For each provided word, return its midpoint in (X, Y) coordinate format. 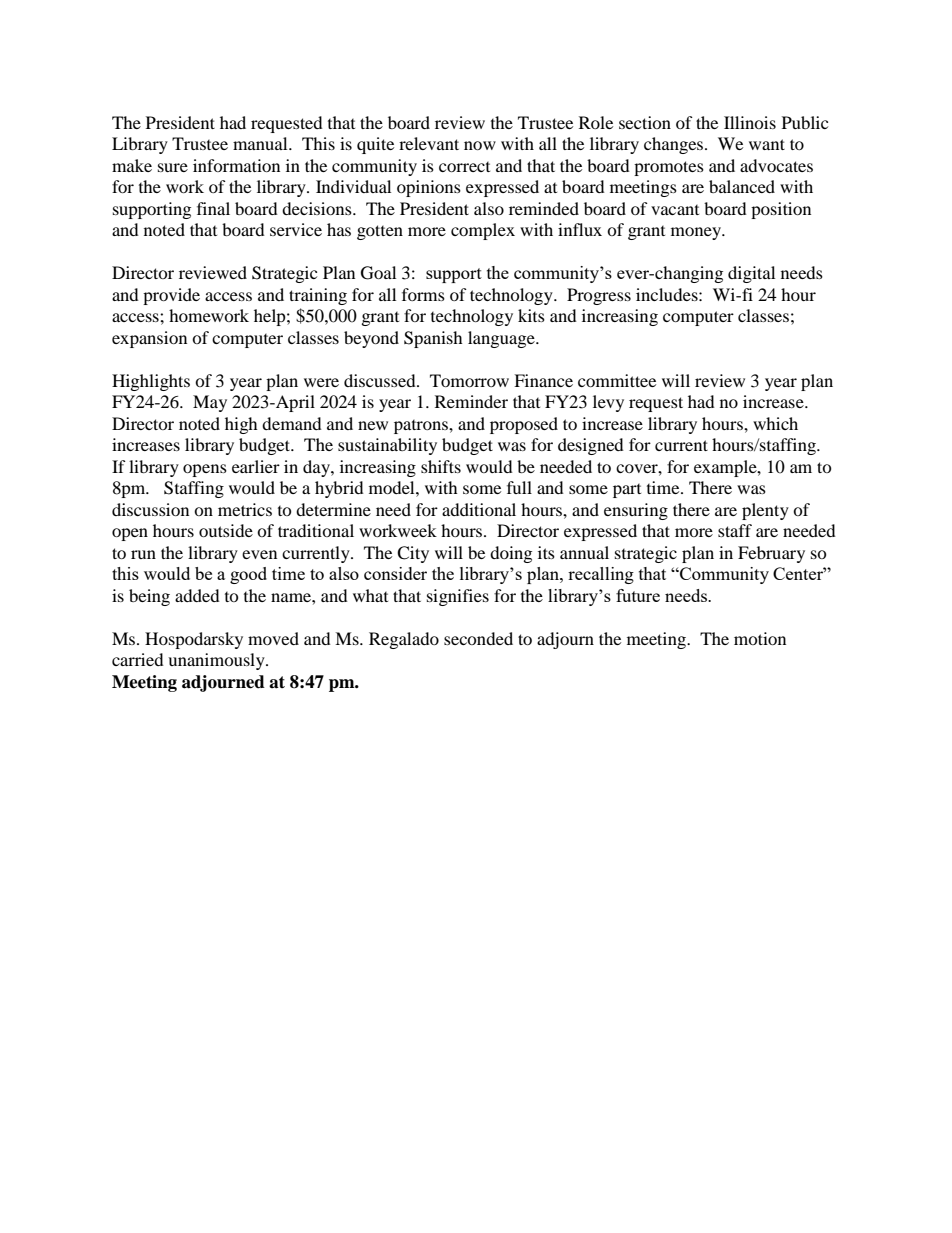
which (775, 423)
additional (479, 509)
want (767, 144)
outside (226, 530)
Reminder (471, 401)
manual (261, 143)
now (480, 145)
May (210, 403)
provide (171, 296)
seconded (478, 638)
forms (423, 294)
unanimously (217, 661)
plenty (765, 511)
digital (751, 274)
